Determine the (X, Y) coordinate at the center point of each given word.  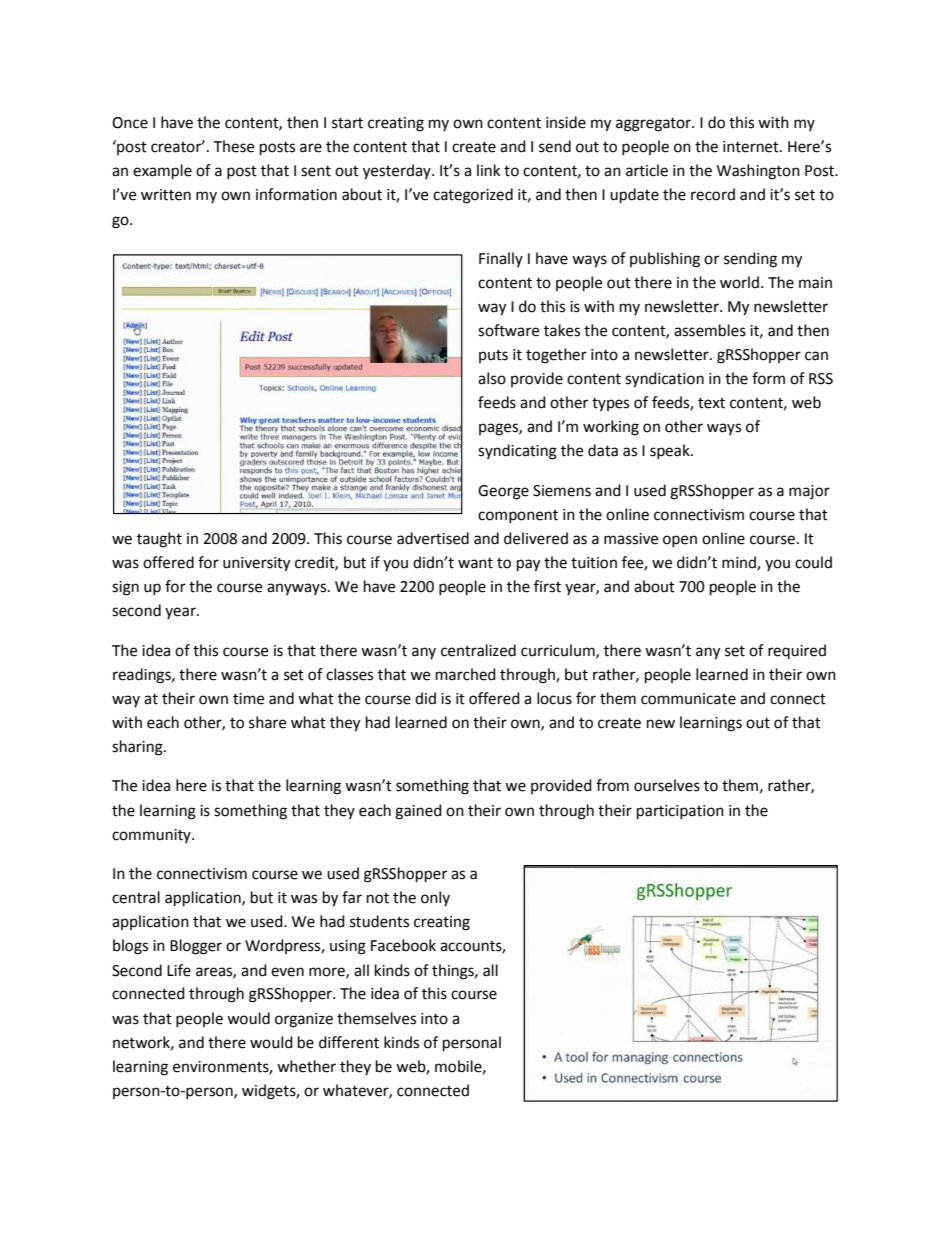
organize (304, 1020)
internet (752, 147)
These (233, 146)
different (349, 1042)
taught (159, 540)
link (488, 170)
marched (466, 674)
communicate (688, 699)
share (267, 722)
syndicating (517, 452)
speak (671, 451)
